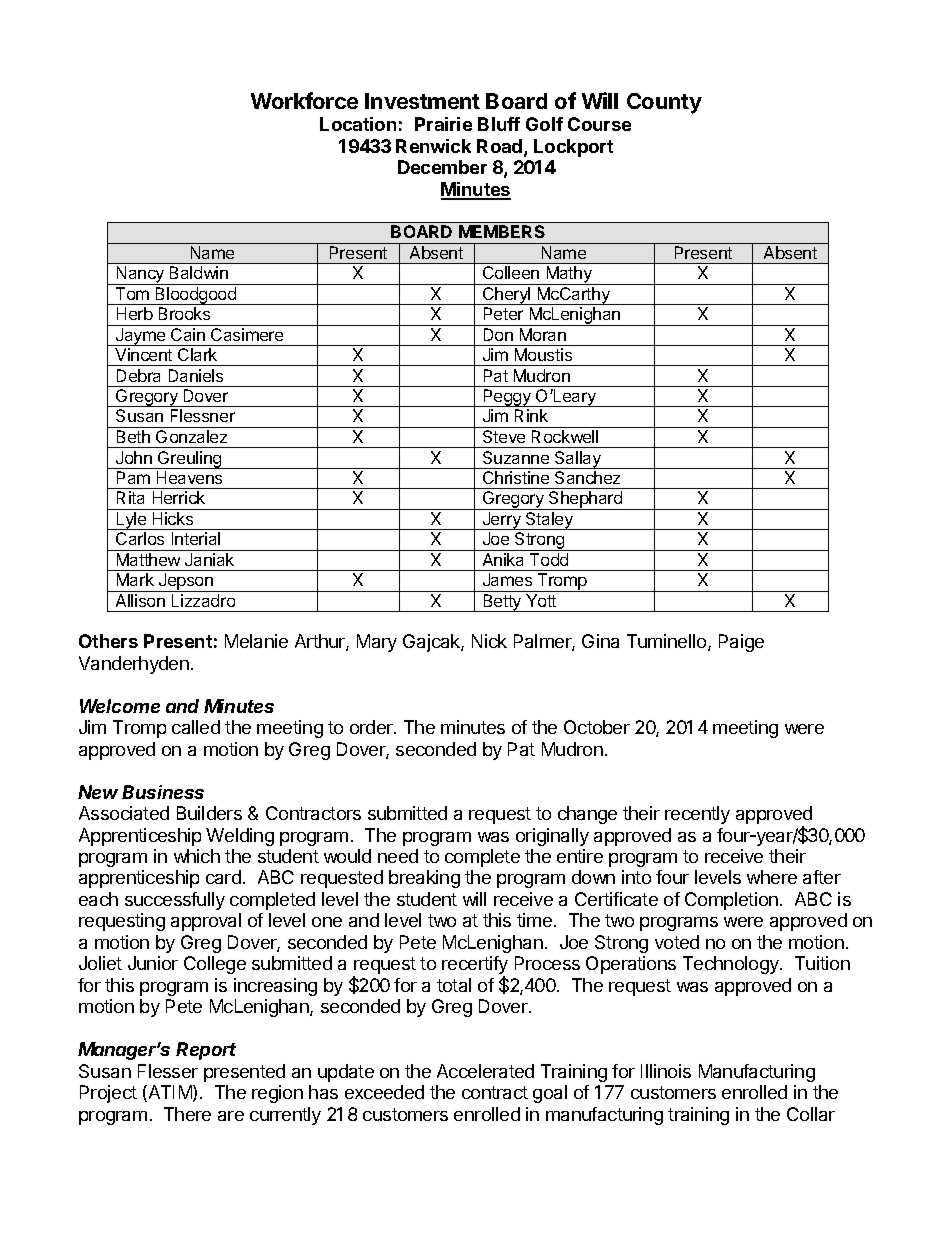 The width and height of the document is (952, 1233). Describe the element at coordinates (502, 603) in the document. I see `Betty` at that location.
